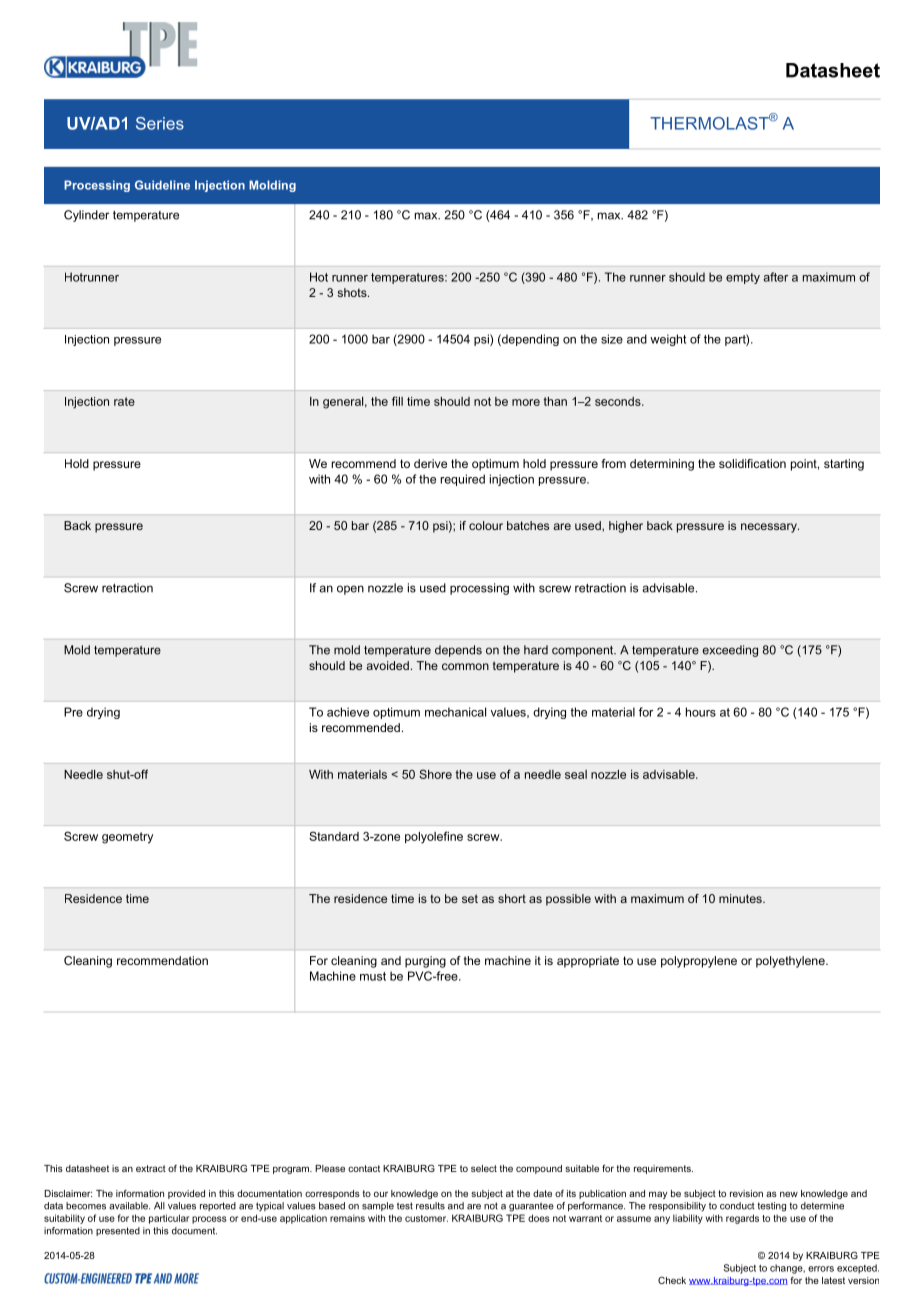 Image resolution: width=924 pixels, height=1308 pixels. I want to click on achieve, so click(348, 712).
